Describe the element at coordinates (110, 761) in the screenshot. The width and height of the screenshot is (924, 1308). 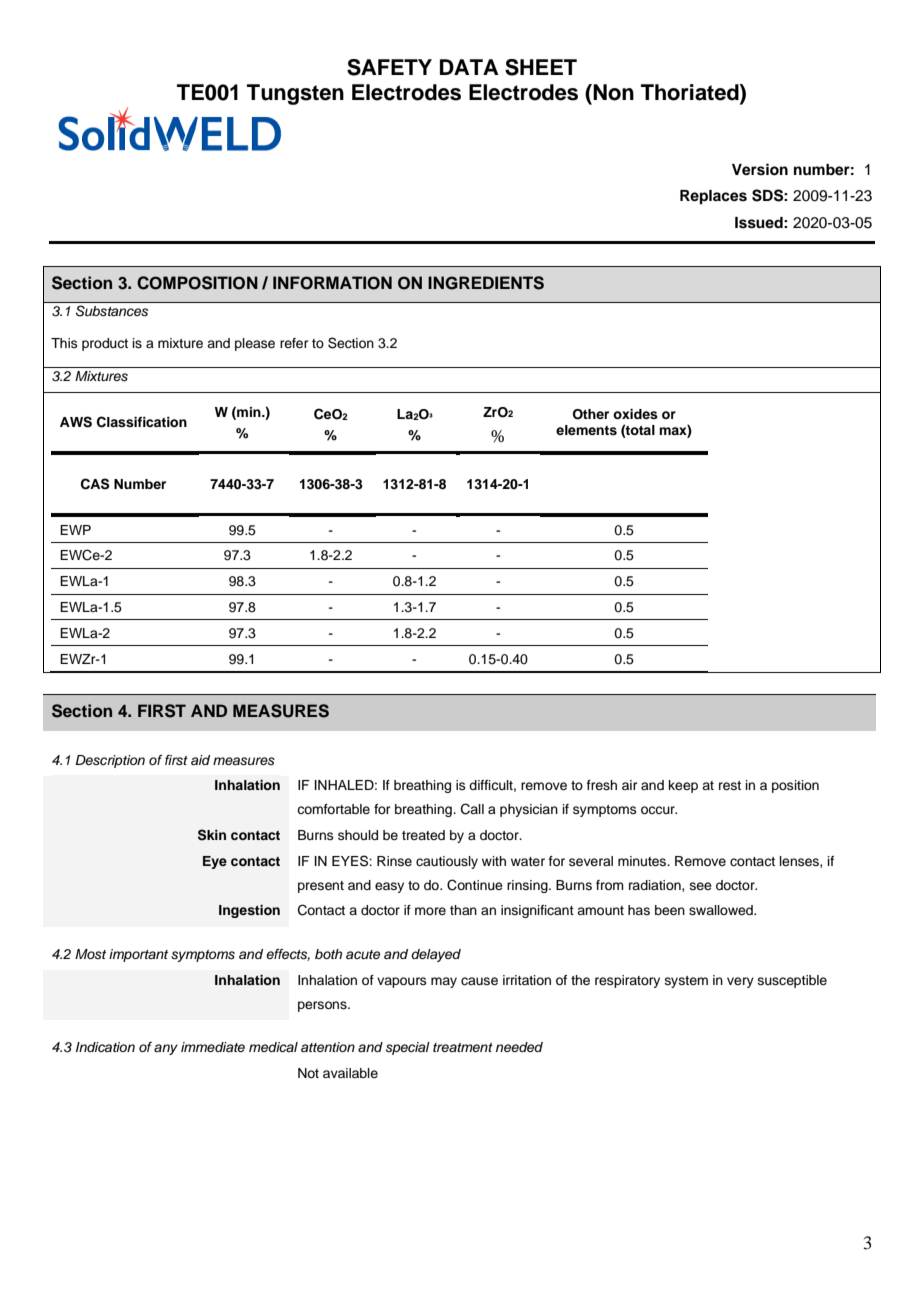
I see `Description` at that location.
